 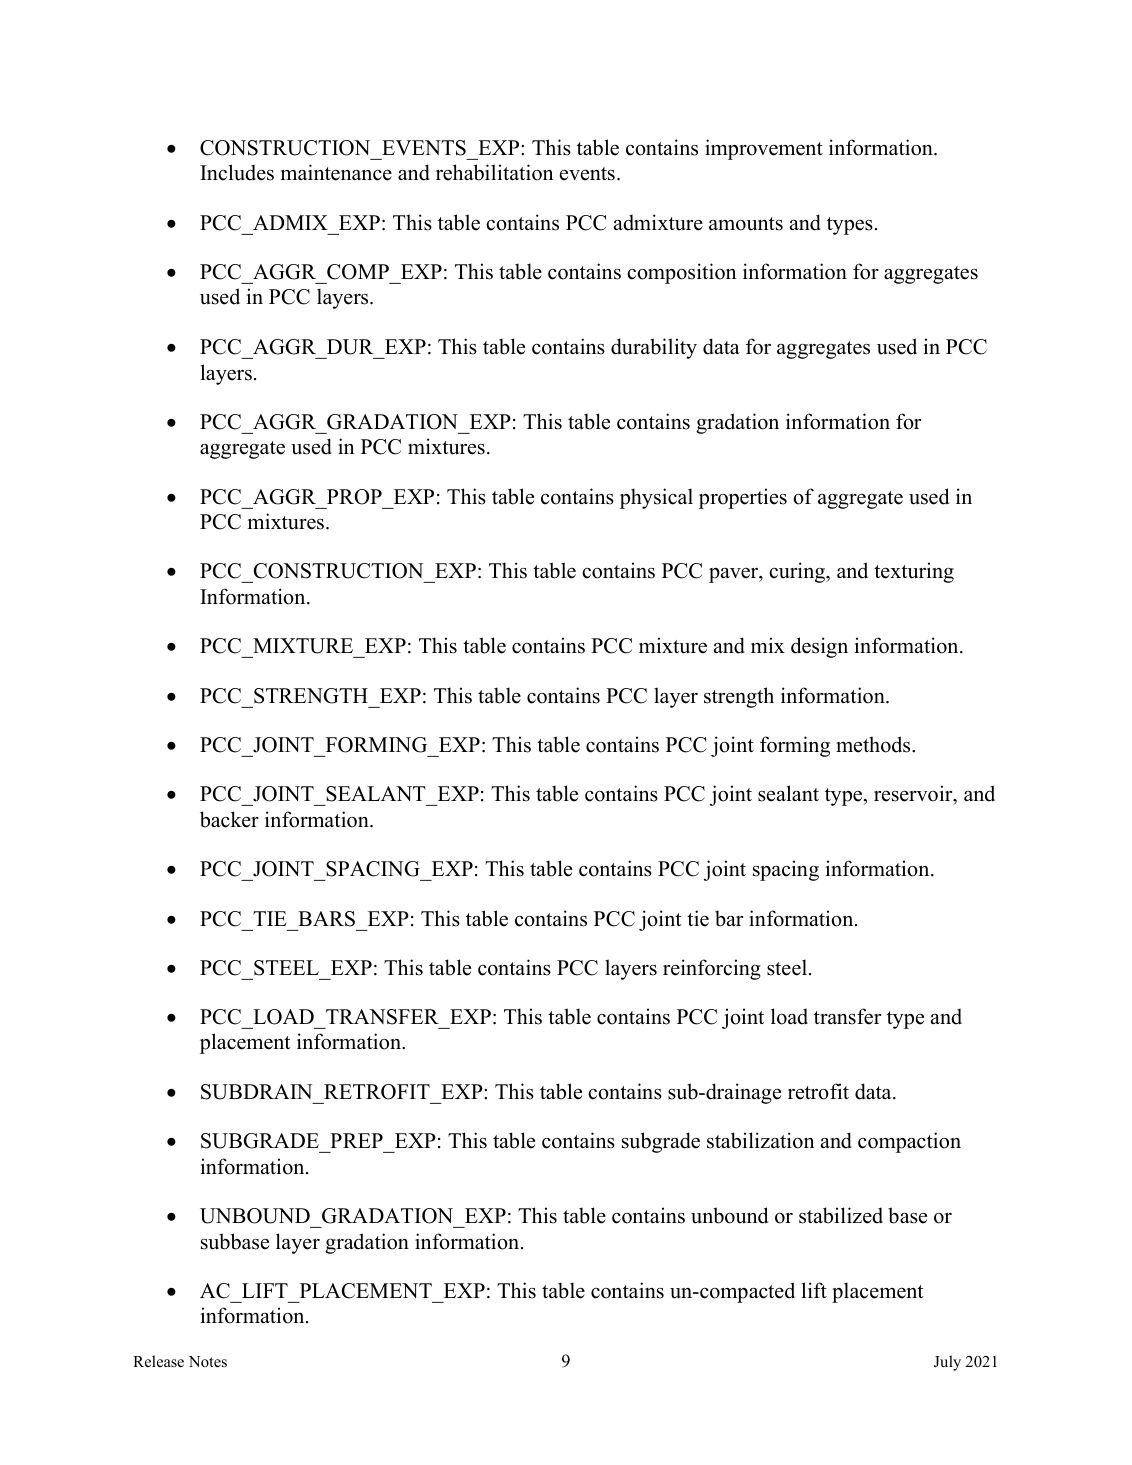 I want to click on backer, so click(x=229, y=819).
